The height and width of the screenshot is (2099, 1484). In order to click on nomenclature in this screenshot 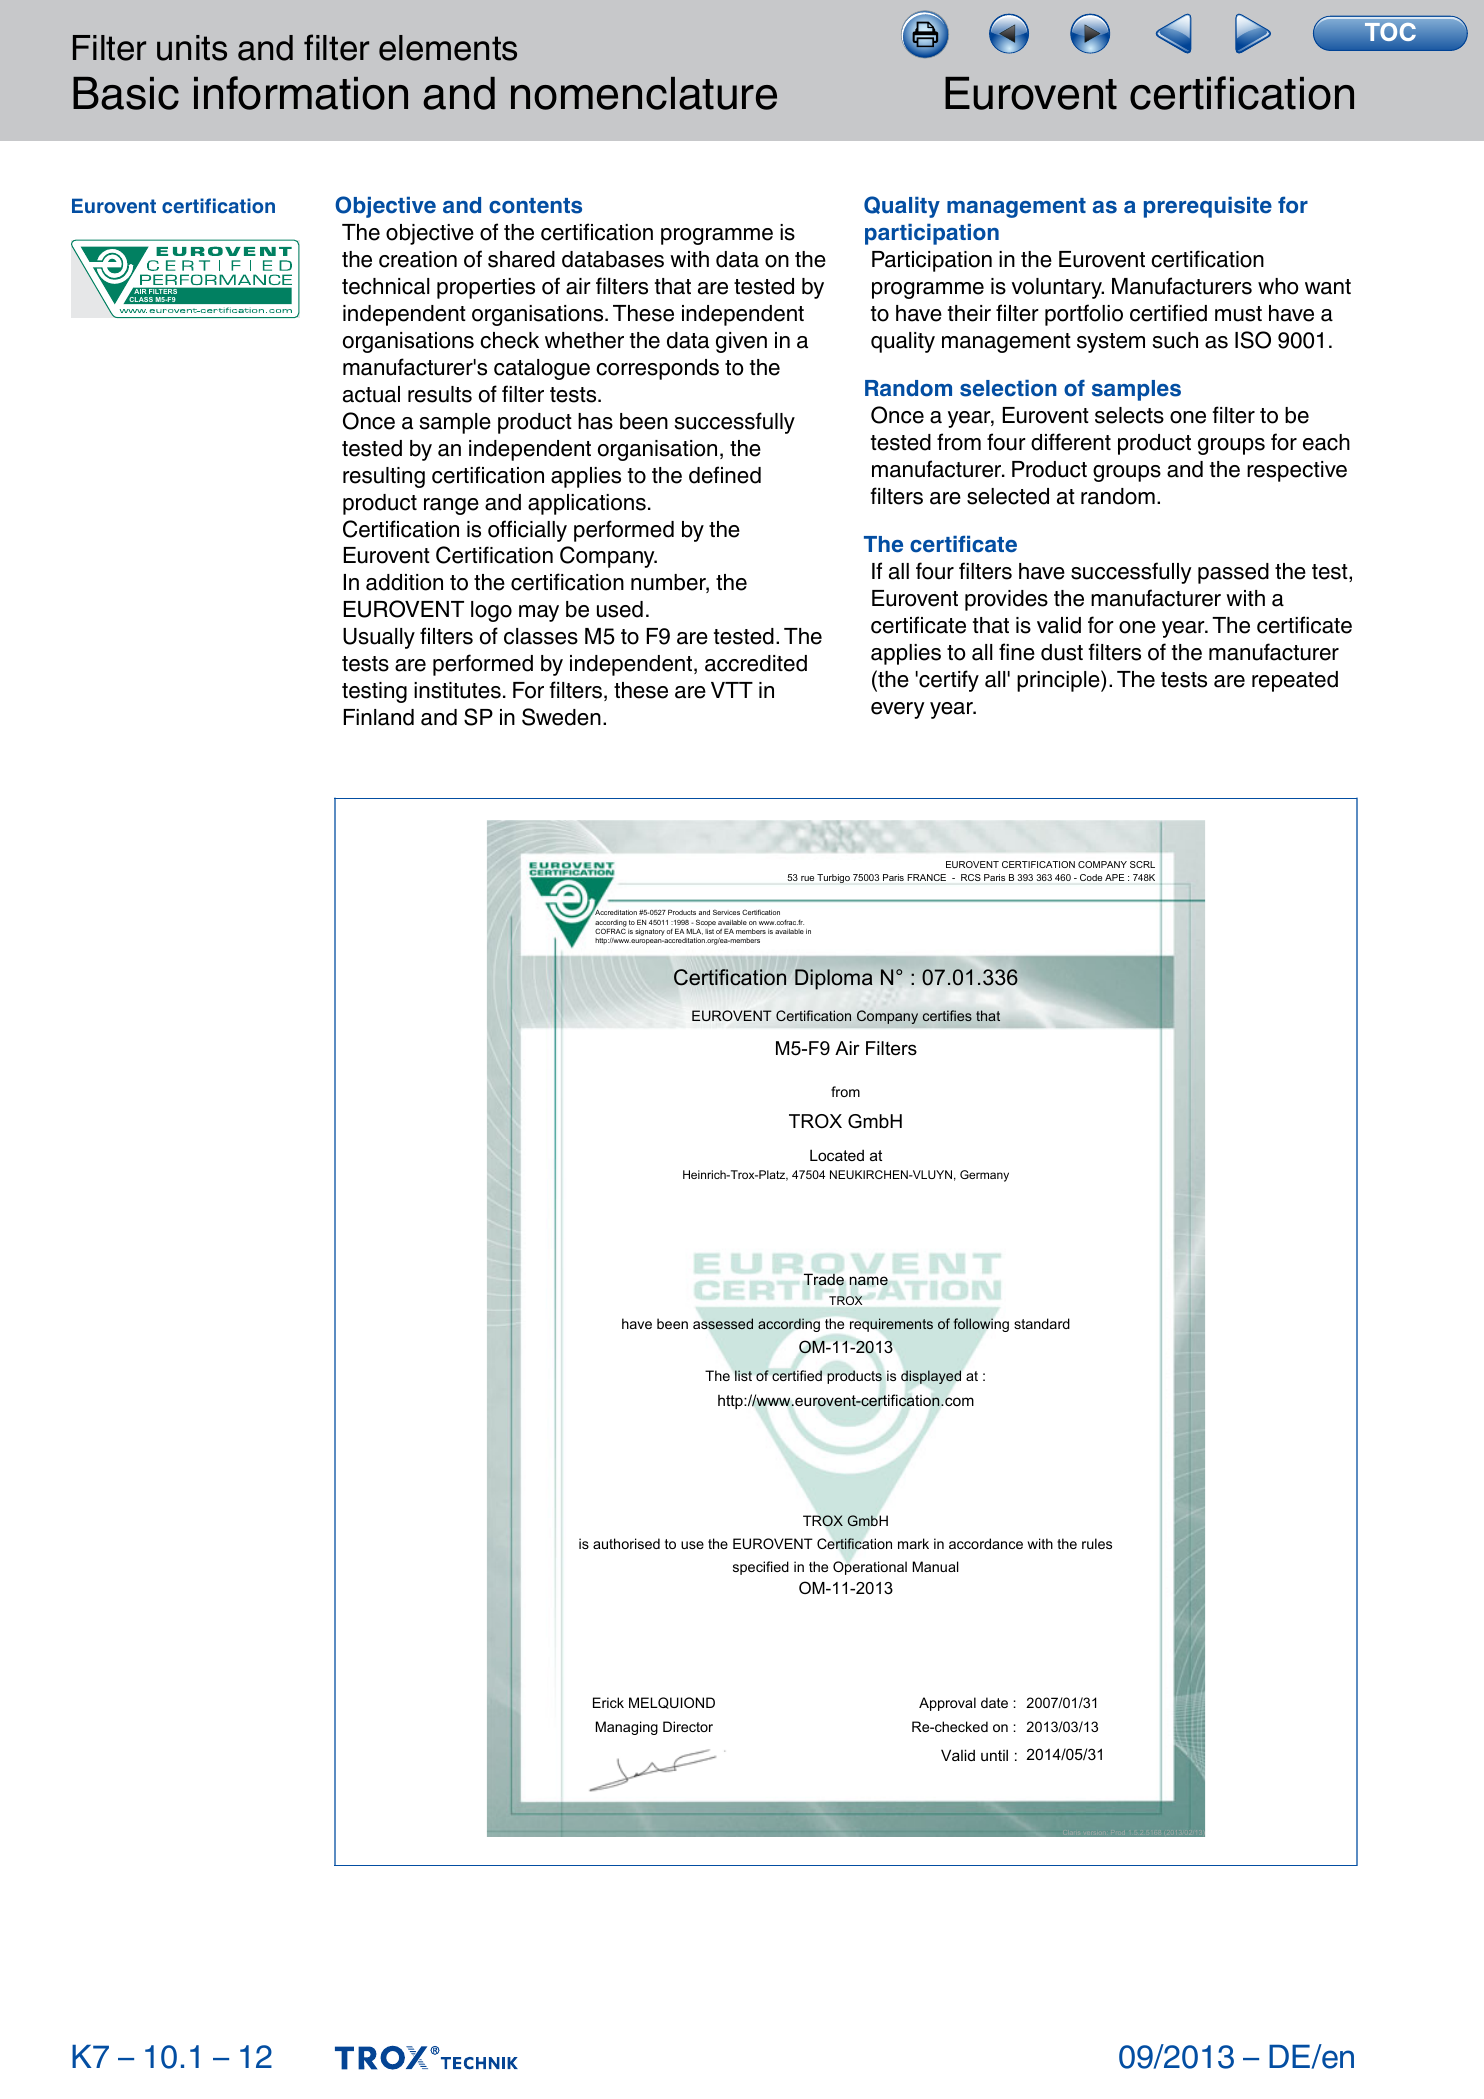, I will do `click(644, 93)`.
